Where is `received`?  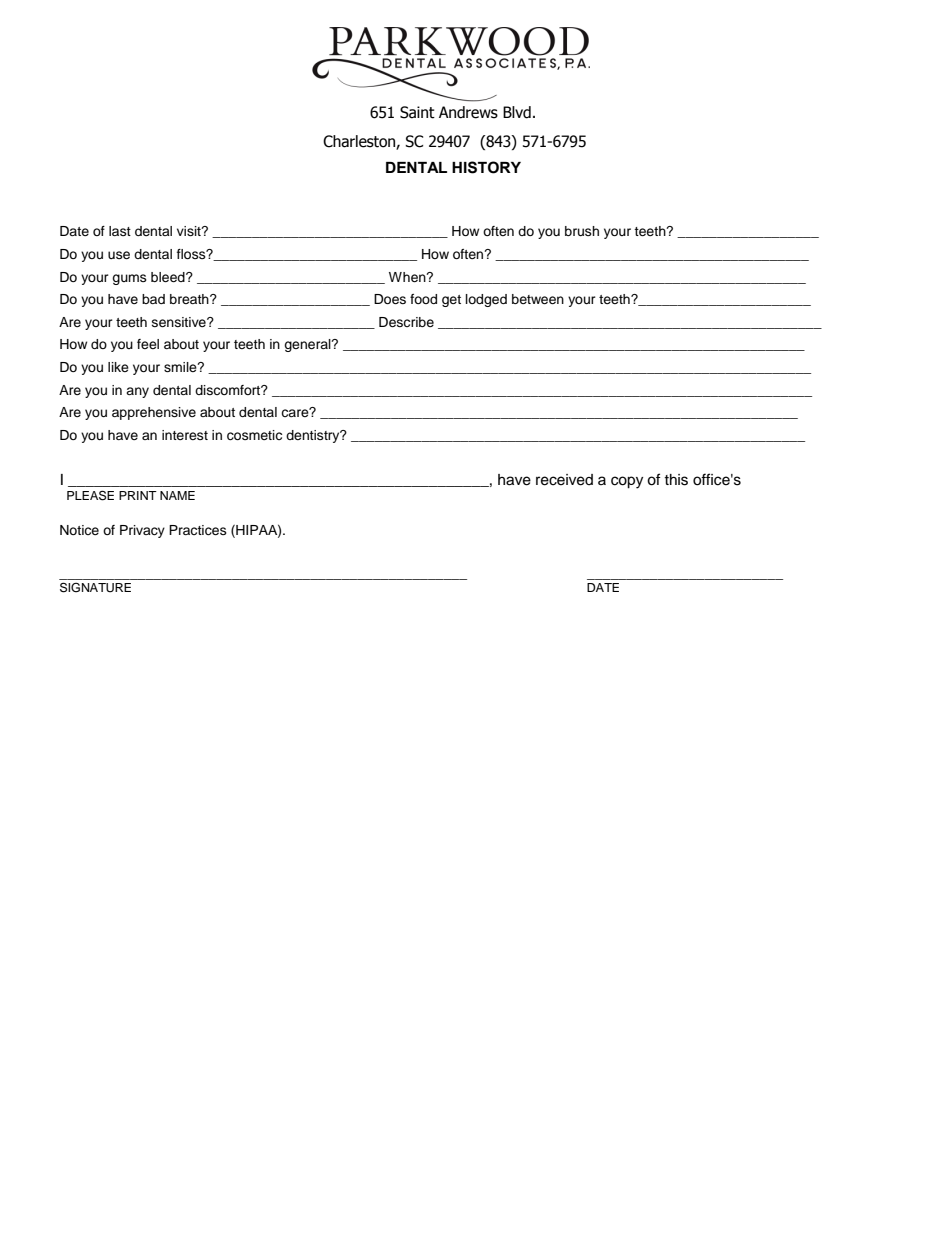 received is located at coordinates (564, 480).
